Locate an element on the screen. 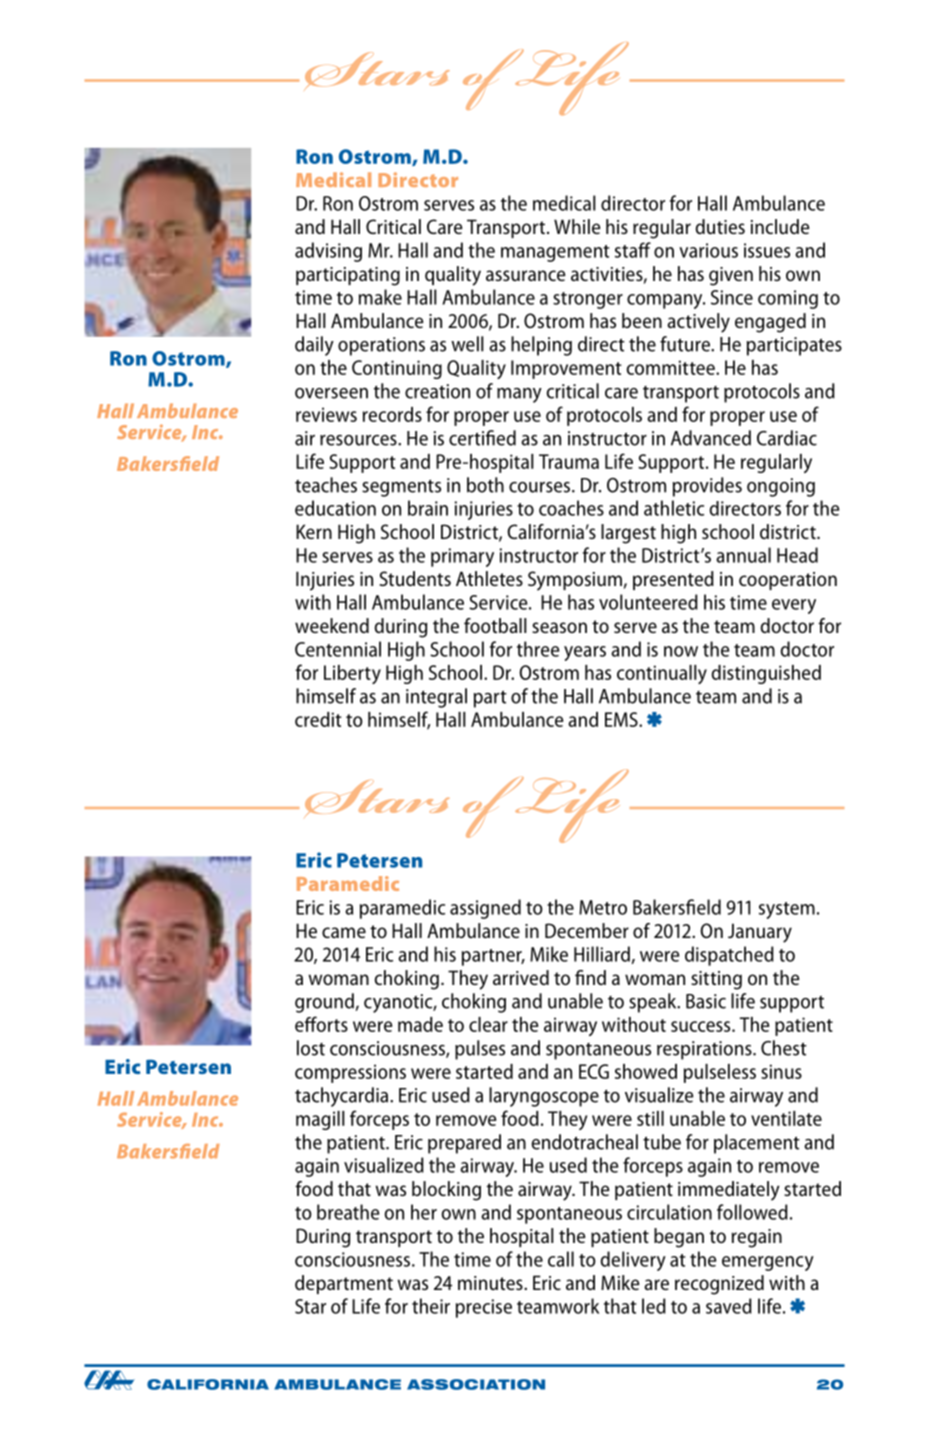 The height and width of the screenshot is (1436, 929). their is located at coordinates (431, 1306).
